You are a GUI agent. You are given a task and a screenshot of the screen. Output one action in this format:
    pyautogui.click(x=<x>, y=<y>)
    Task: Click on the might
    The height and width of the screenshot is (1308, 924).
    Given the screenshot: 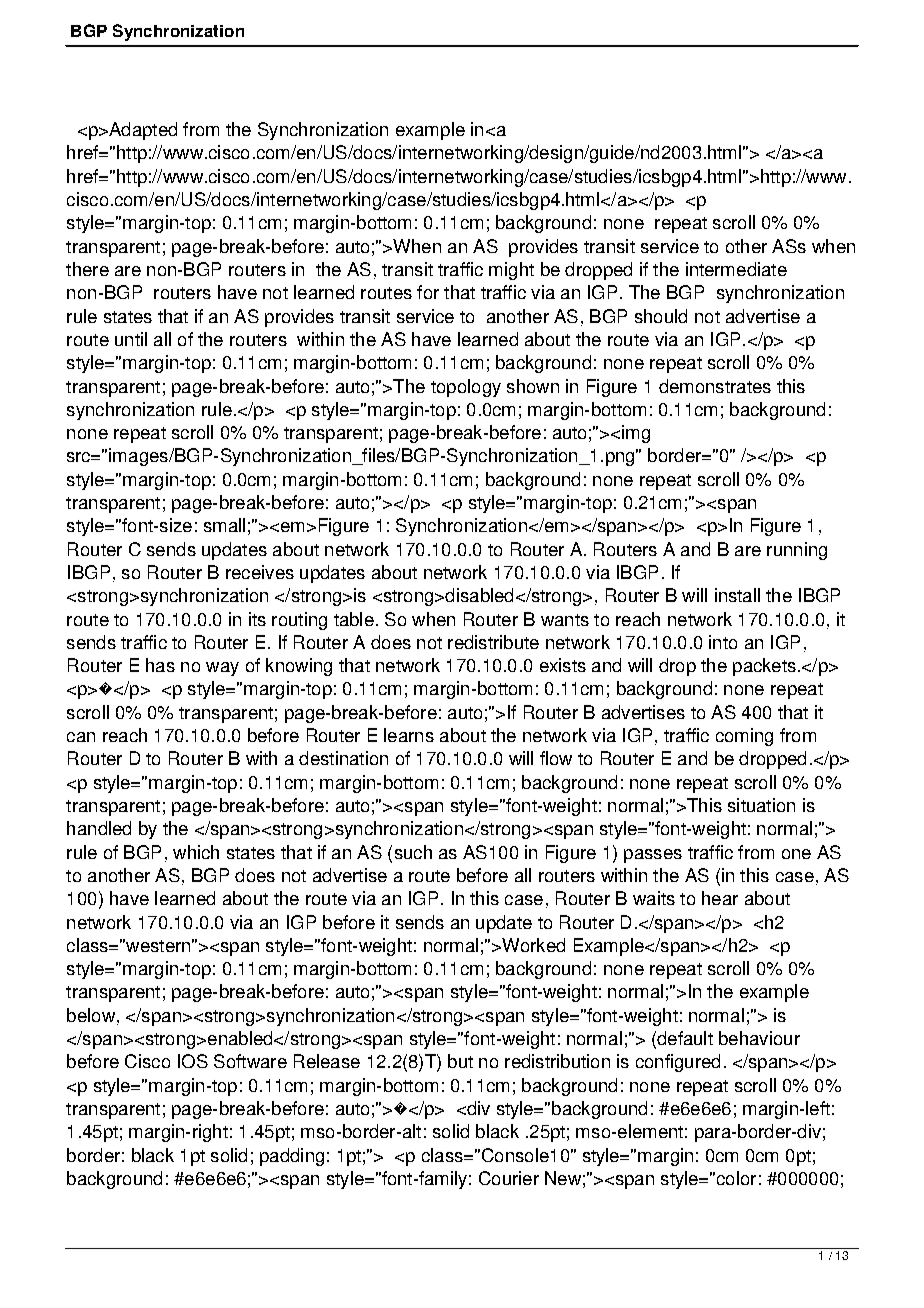 What is the action you would take?
    pyautogui.click(x=511, y=271)
